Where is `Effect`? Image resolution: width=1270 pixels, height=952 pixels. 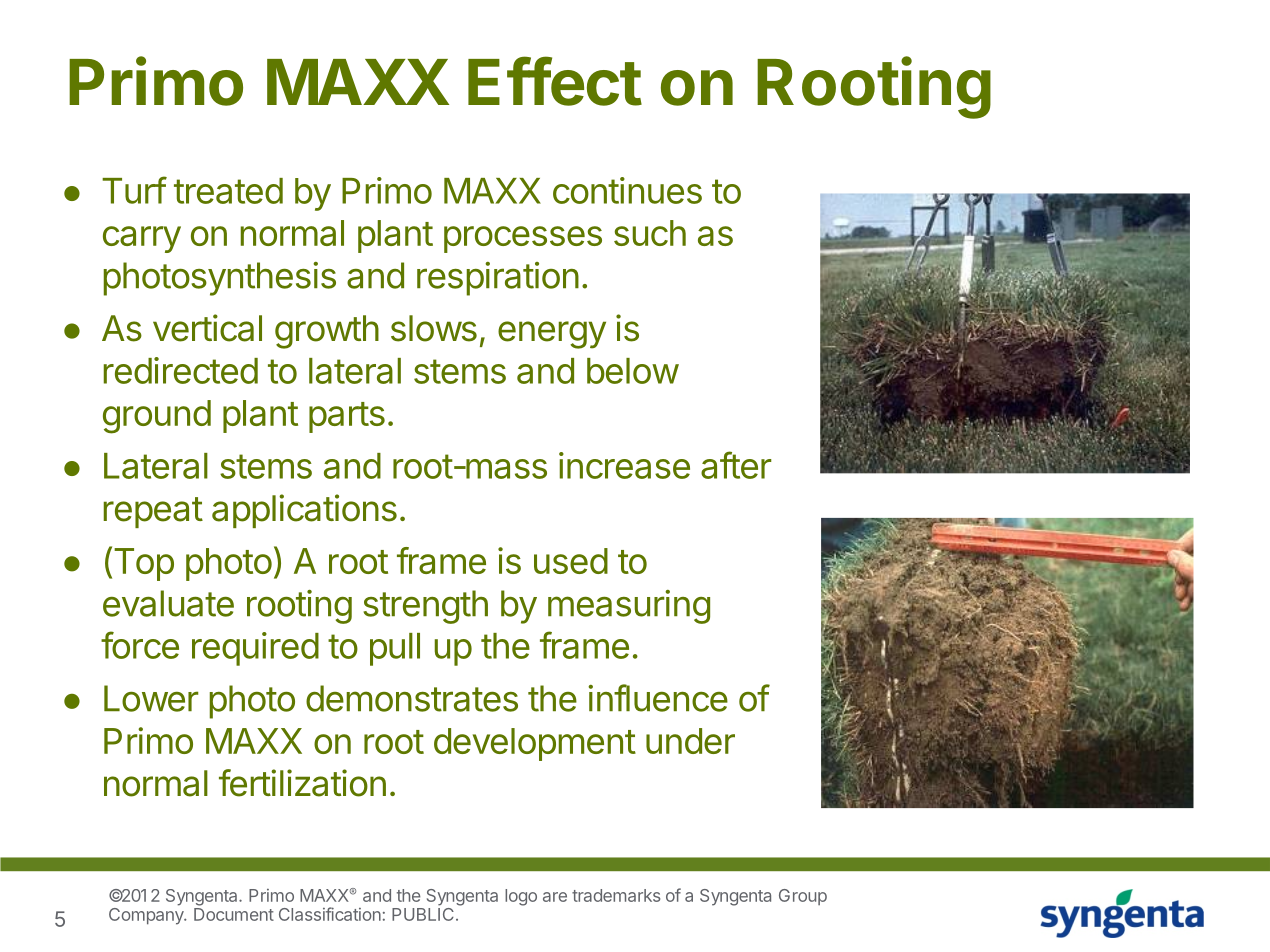 Effect is located at coordinates (555, 81).
